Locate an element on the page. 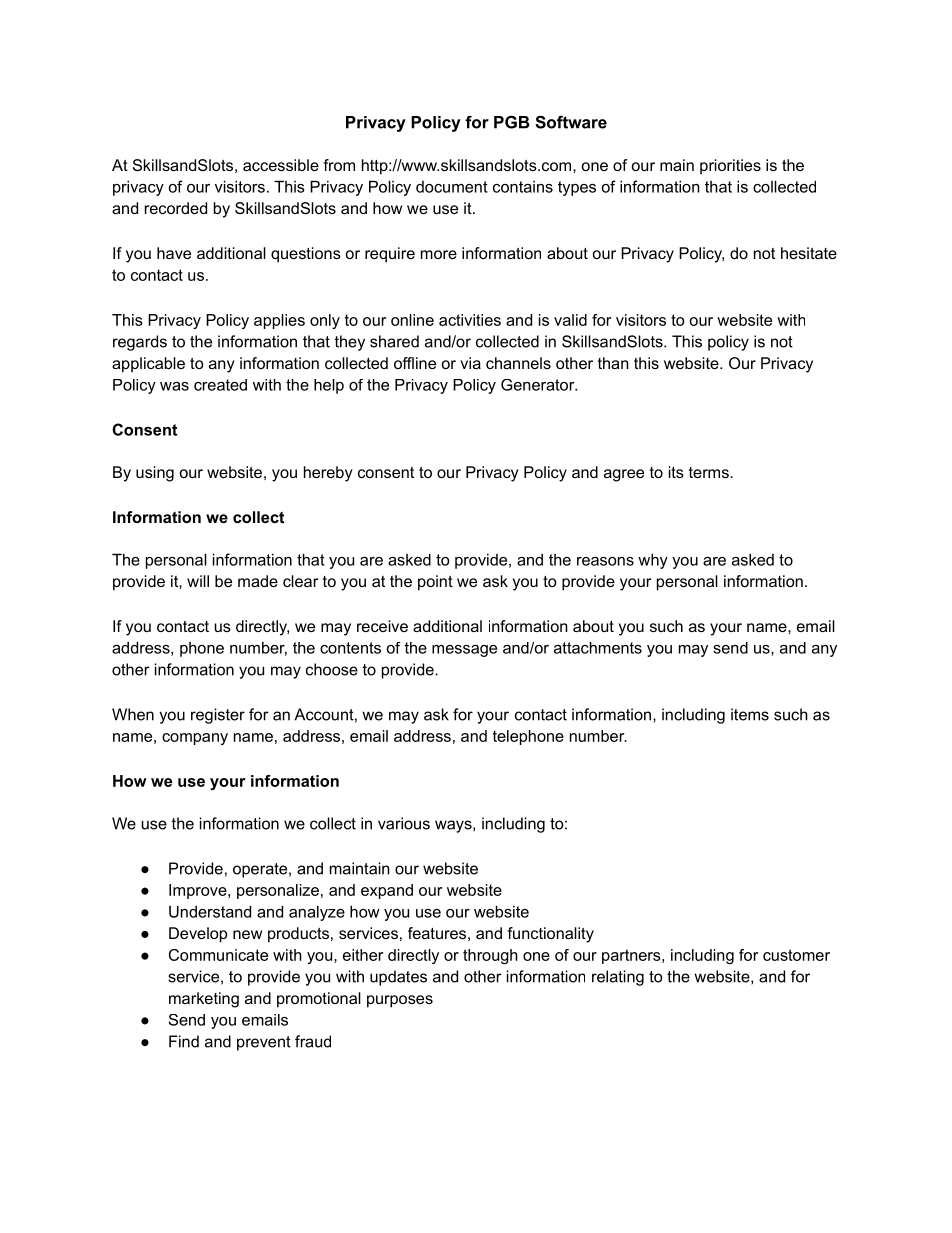 Image resolution: width=952 pixels, height=1233 pixels. various is located at coordinates (404, 823).
